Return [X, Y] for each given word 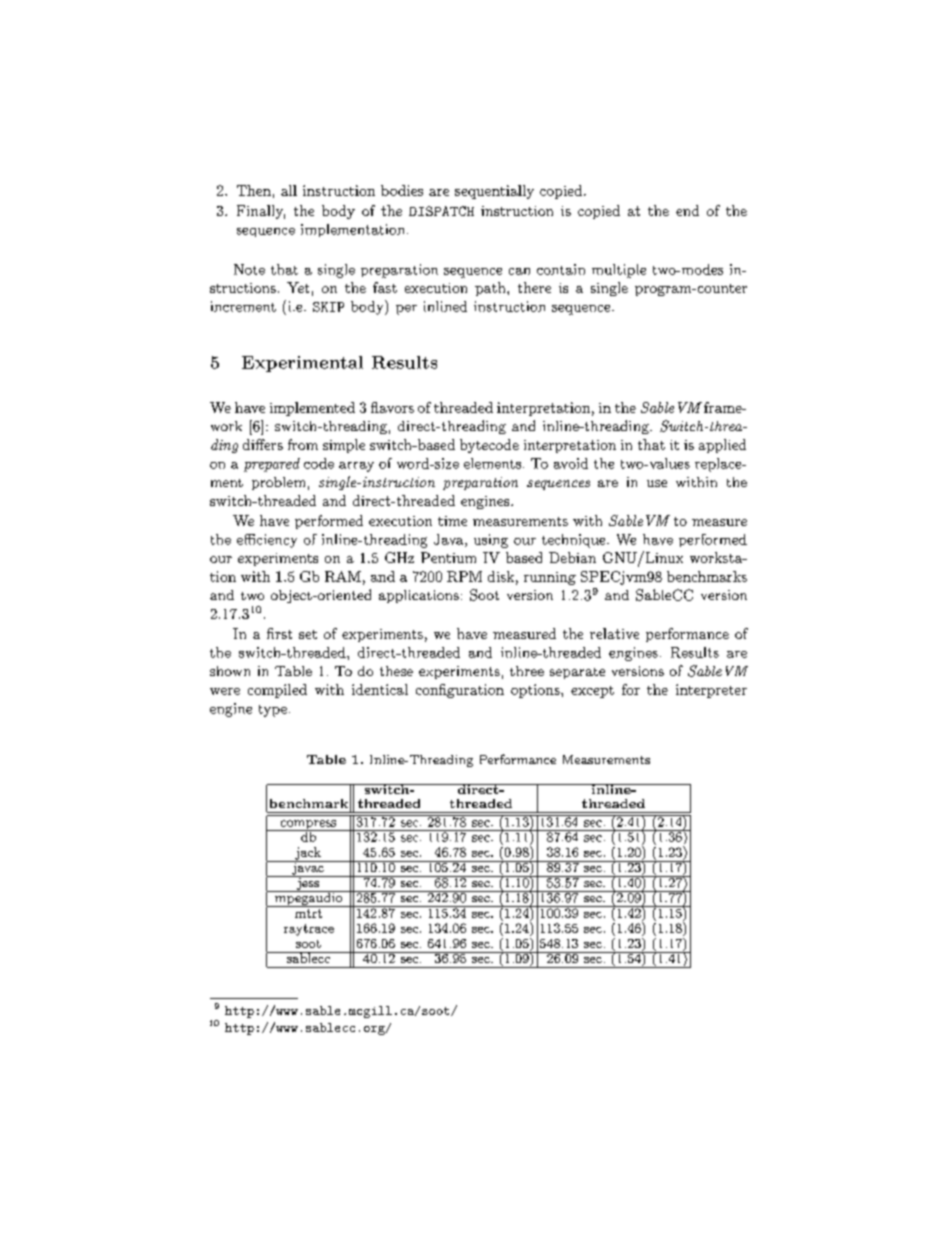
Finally [261, 212]
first [279, 633]
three [527, 671]
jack [308, 854]
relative [614, 633]
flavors [392, 407]
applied [722, 446]
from [303, 444]
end [687, 210]
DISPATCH [441, 211]
